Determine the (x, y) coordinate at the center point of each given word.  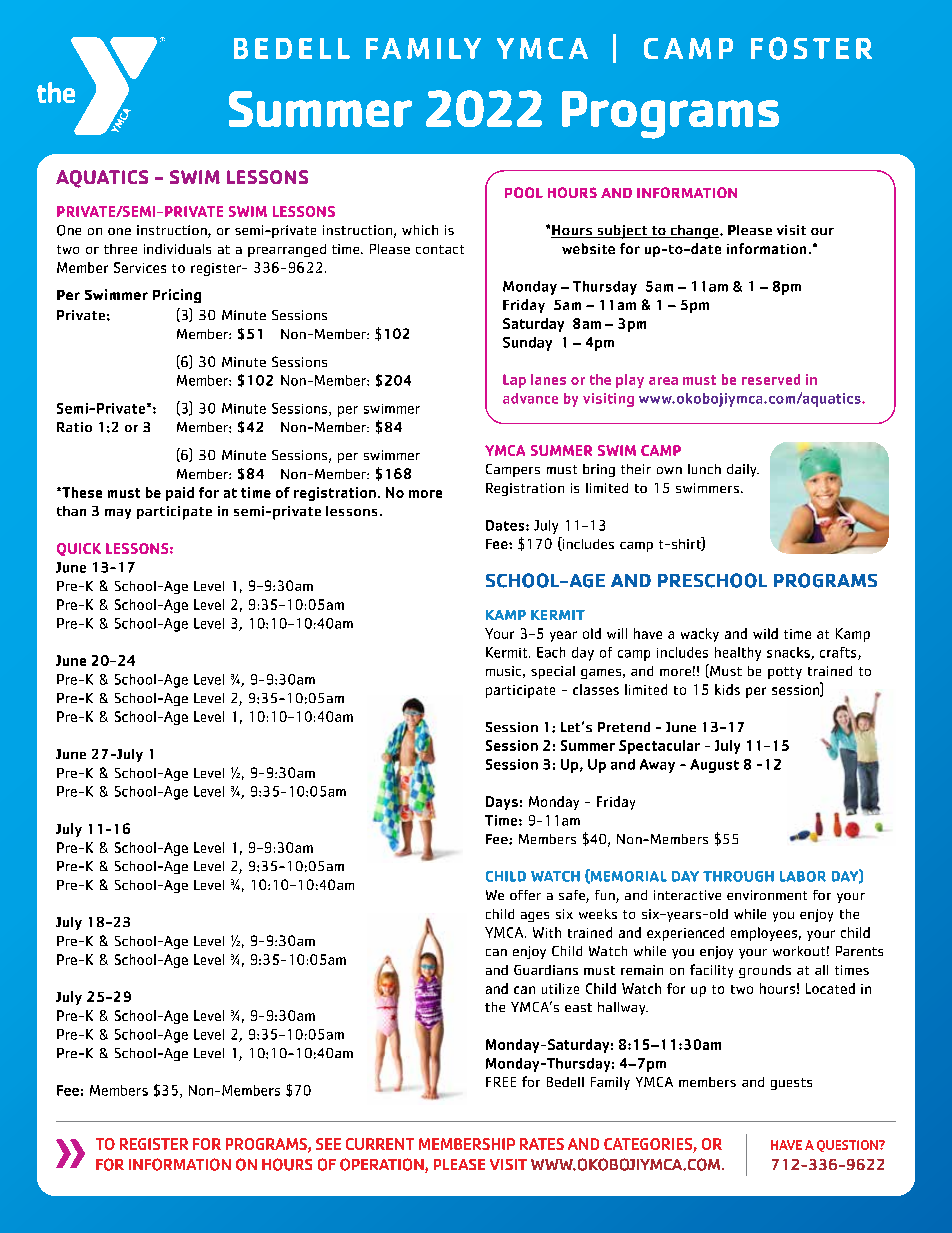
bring (599, 470)
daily (743, 470)
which (420, 230)
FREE (501, 1082)
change (694, 232)
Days (502, 803)
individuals (177, 249)
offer (525, 895)
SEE (328, 1144)
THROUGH (738, 876)
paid (180, 494)
